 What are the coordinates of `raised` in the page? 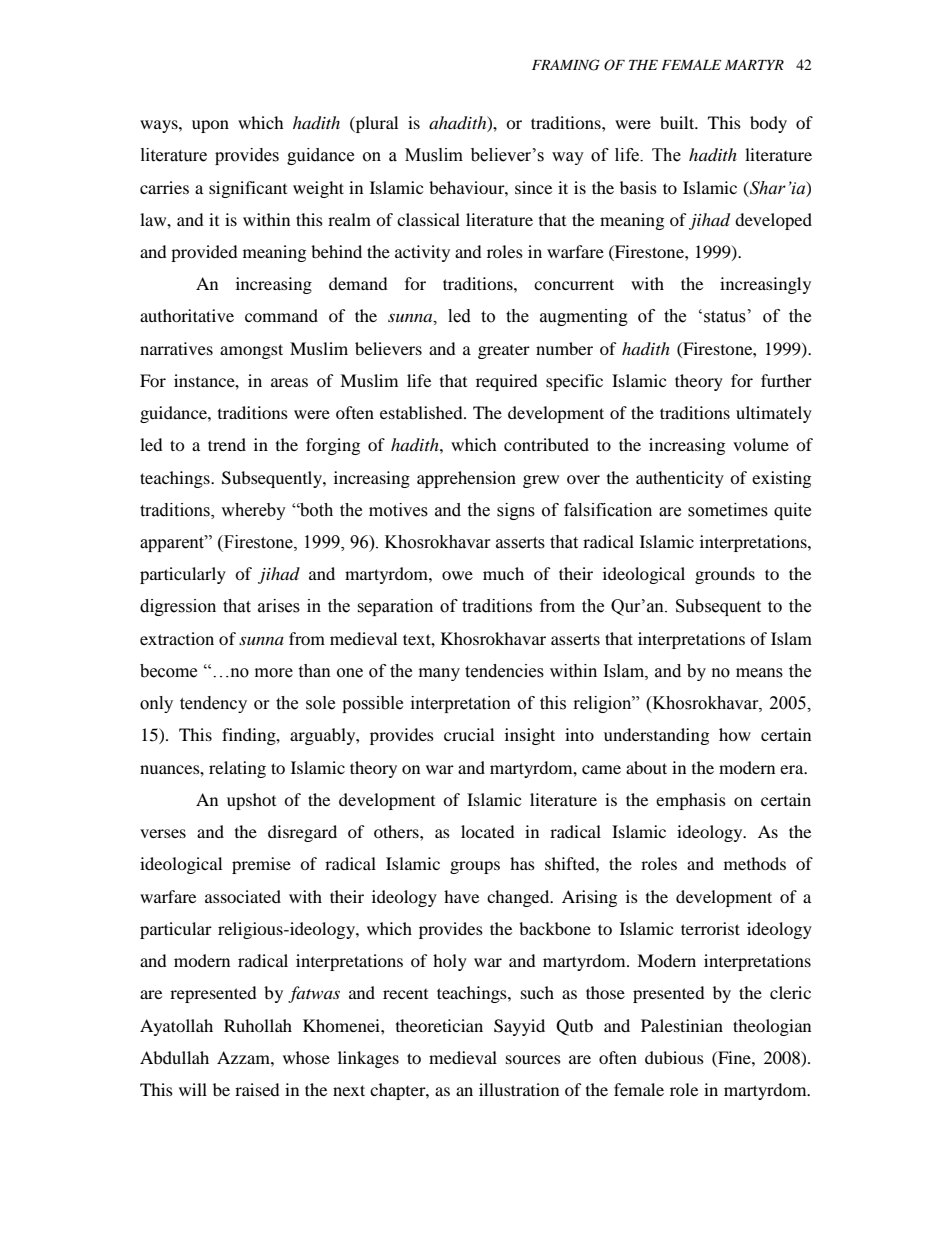 It's located at (257, 1089).
